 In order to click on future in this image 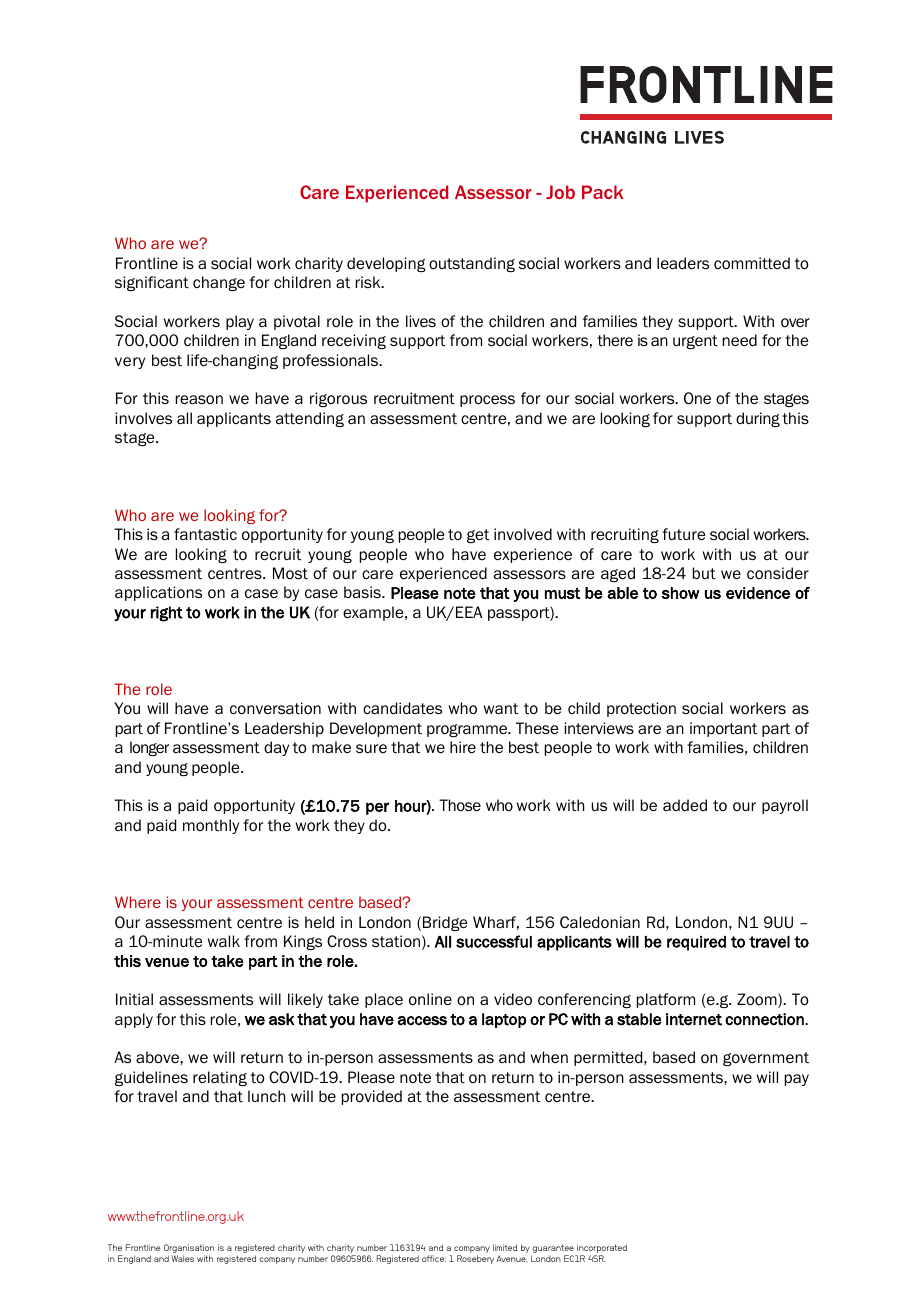, I will do `click(684, 534)`.
